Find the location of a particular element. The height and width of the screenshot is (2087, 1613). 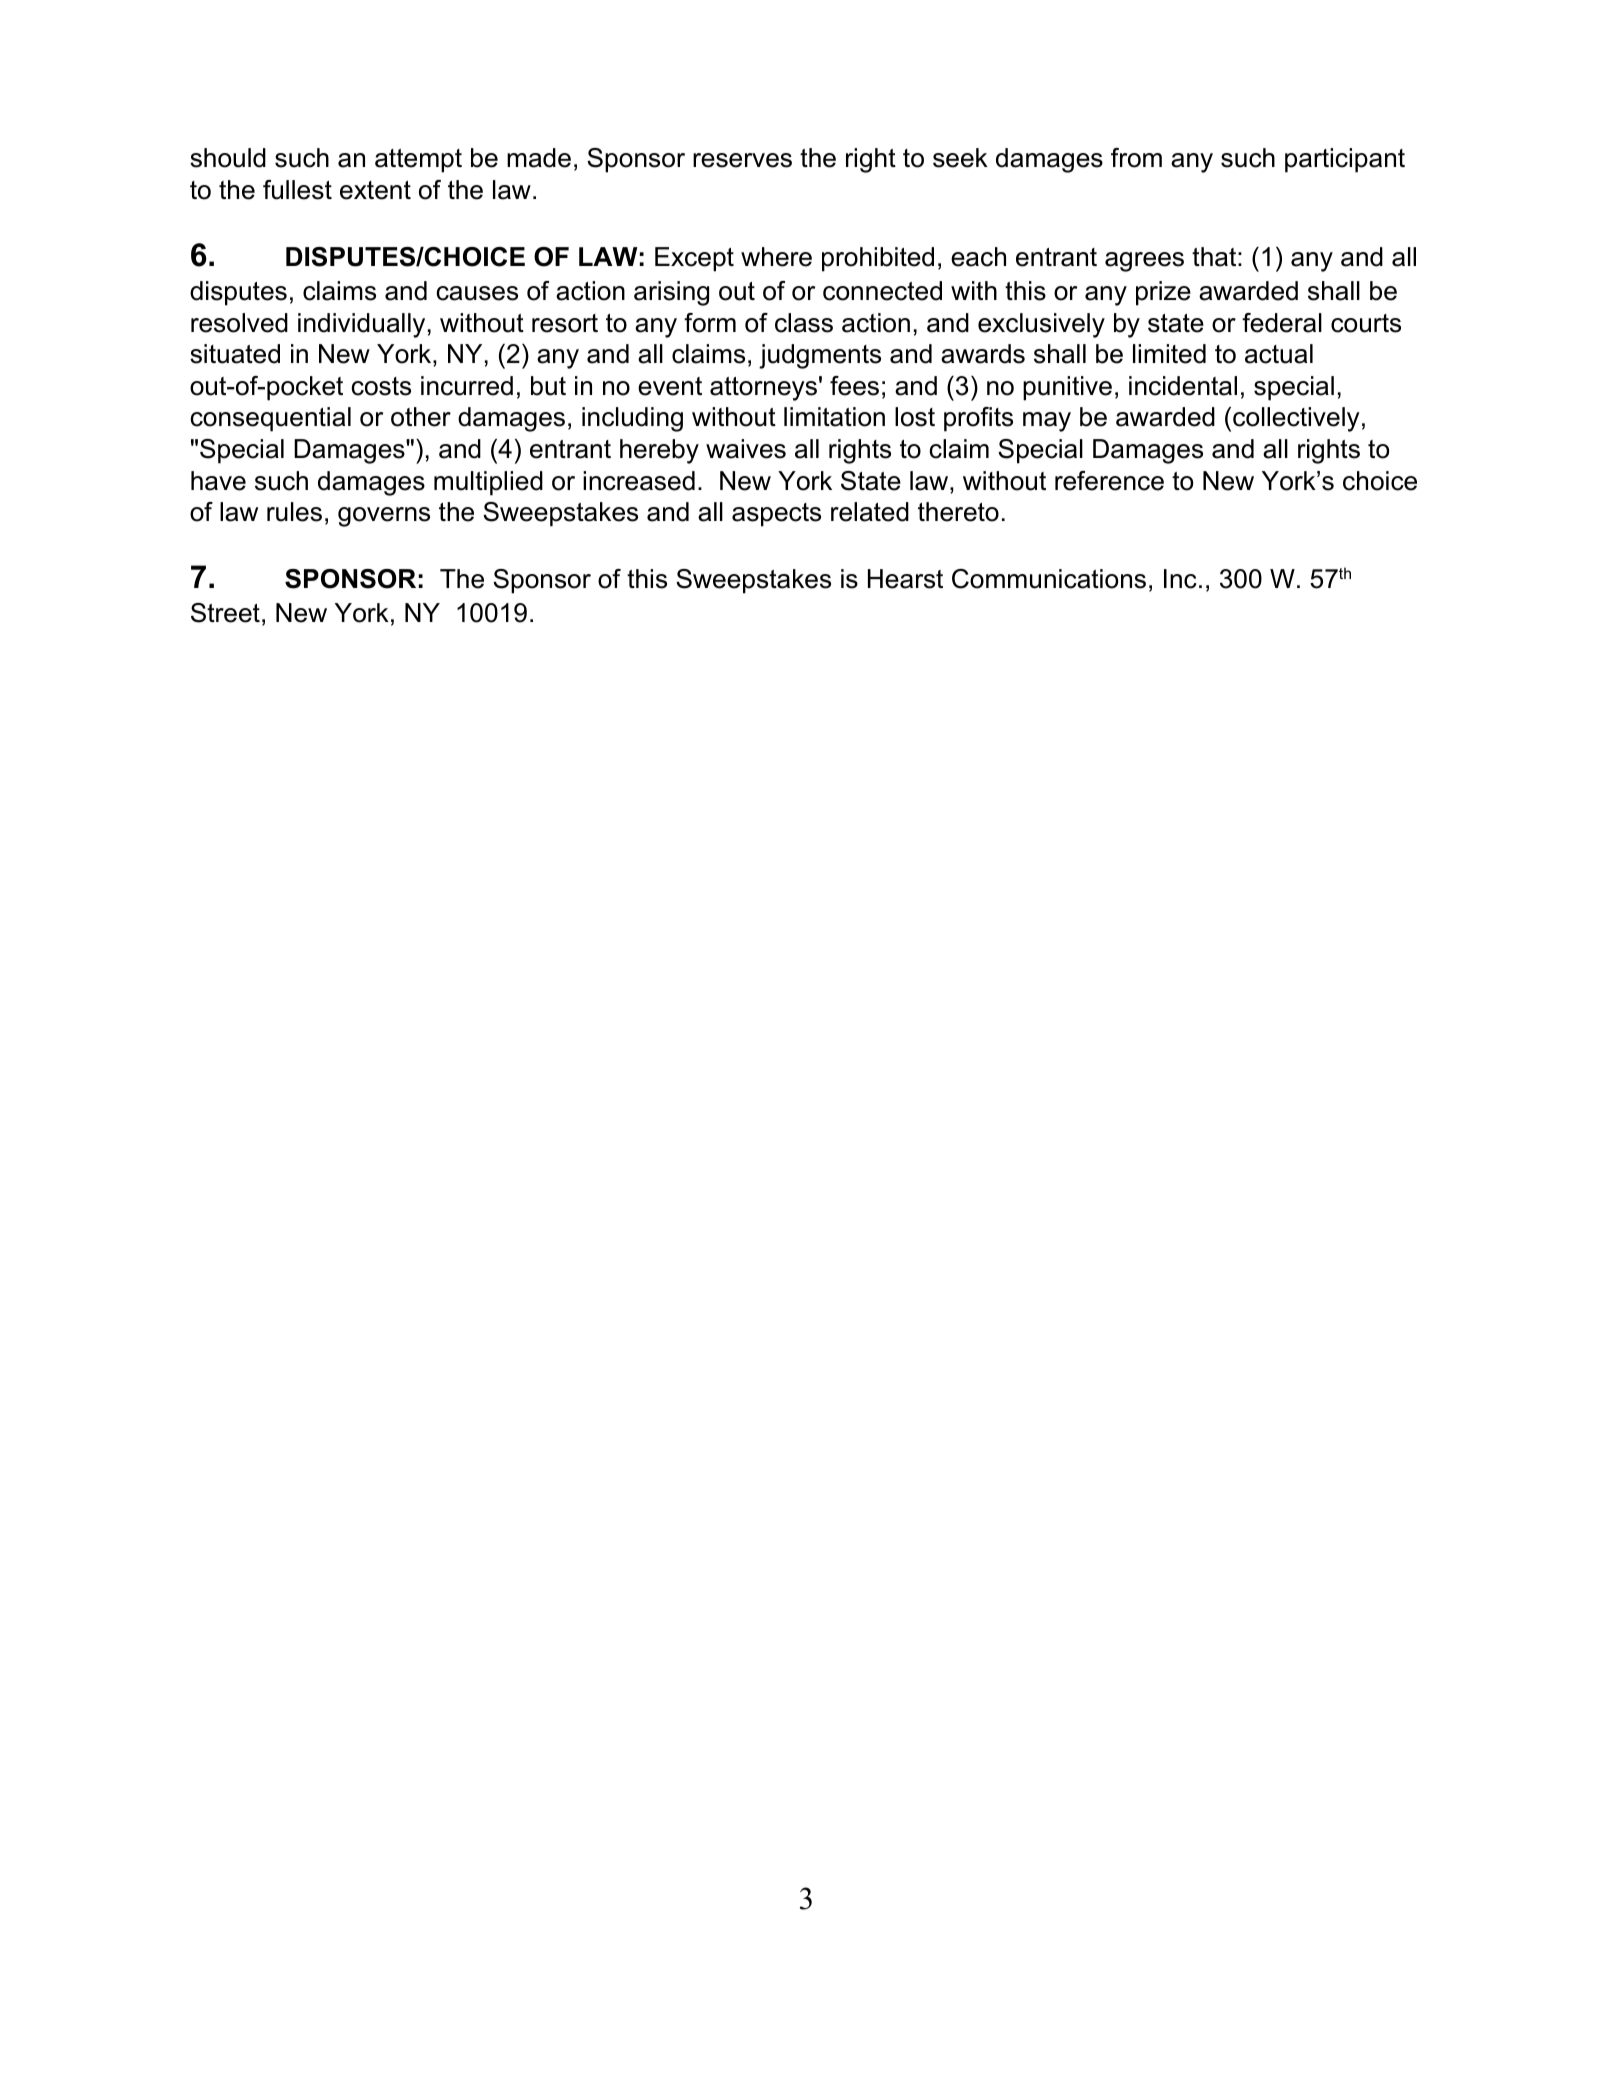

Street is located at coordinates (225, 613).
